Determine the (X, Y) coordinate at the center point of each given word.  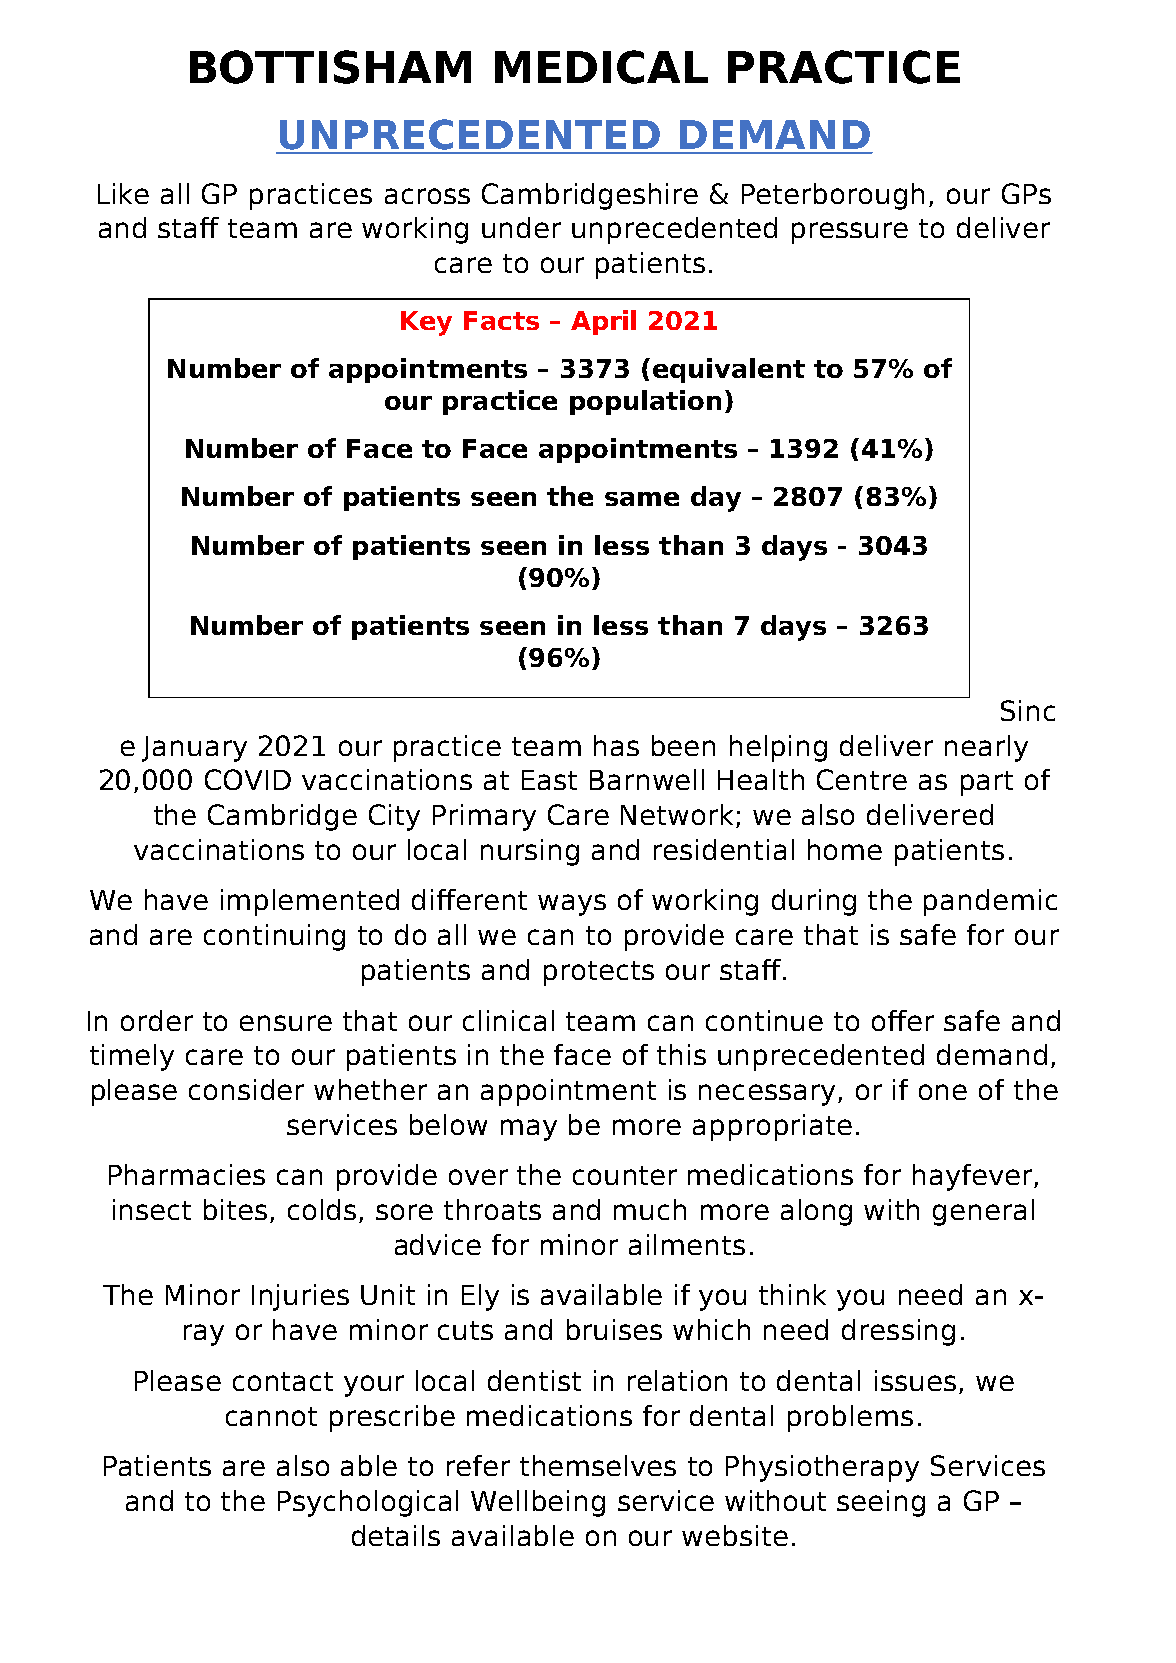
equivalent (729, 370)
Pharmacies (187, 1174)
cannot (271, 1416)
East (549, 780)
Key (426, 323)
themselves (598, 1465)
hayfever (974, 1177)
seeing (881, 1503)
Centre (862, 779)
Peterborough (833, 196)
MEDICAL (601, 67)
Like (123, 193)
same (642, 499)
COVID (248, 779)
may (529, 1130)
